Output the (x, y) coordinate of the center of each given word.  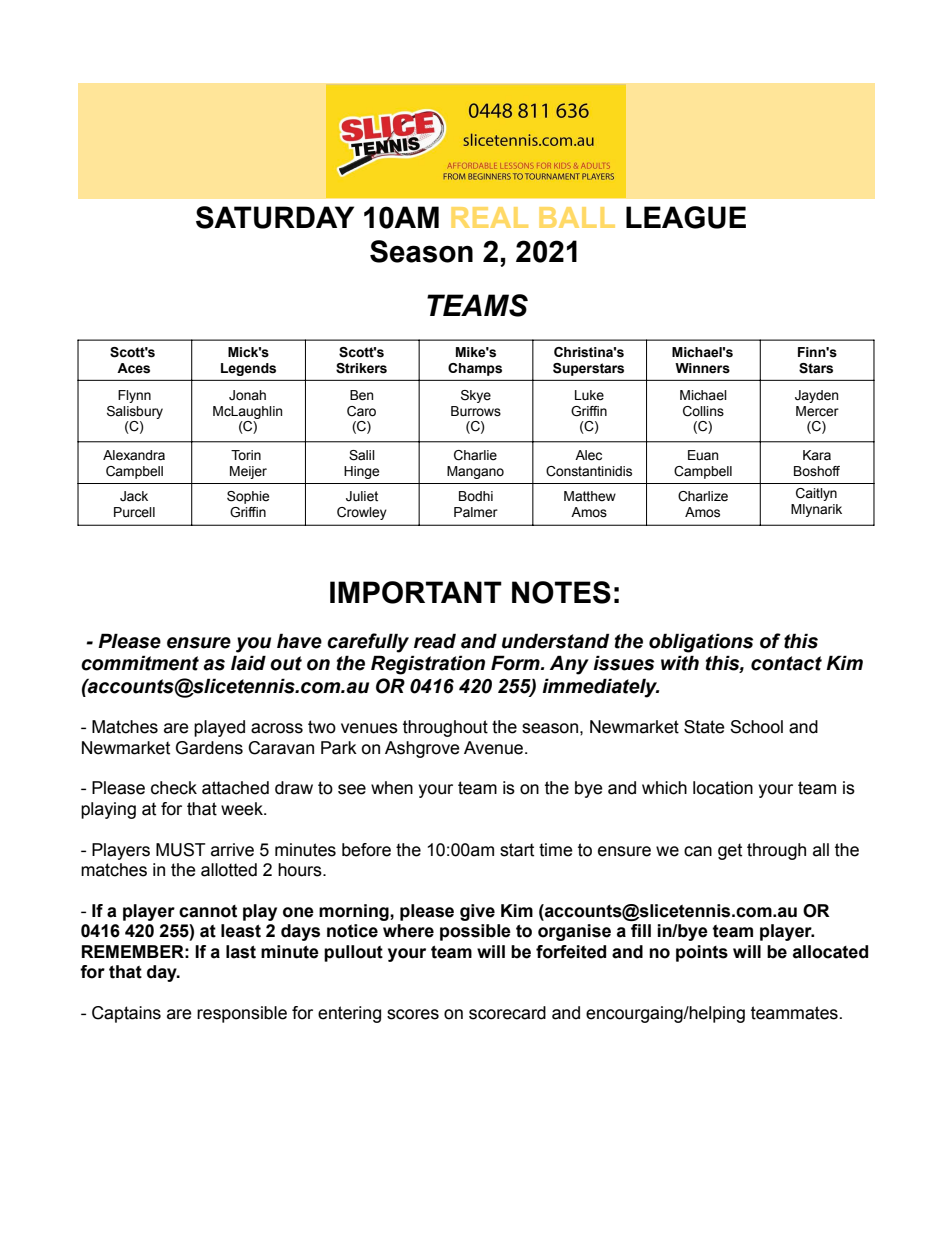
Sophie (248, 497)
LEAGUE (686, 217)
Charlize (703, 496)
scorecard (507, 1013)
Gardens (209, 748)
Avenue (495, 748)
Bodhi (476, 496)
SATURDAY (275, 217)
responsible (242, 1014)
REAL (489, 217)
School (756, 727)
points (702, 953)
